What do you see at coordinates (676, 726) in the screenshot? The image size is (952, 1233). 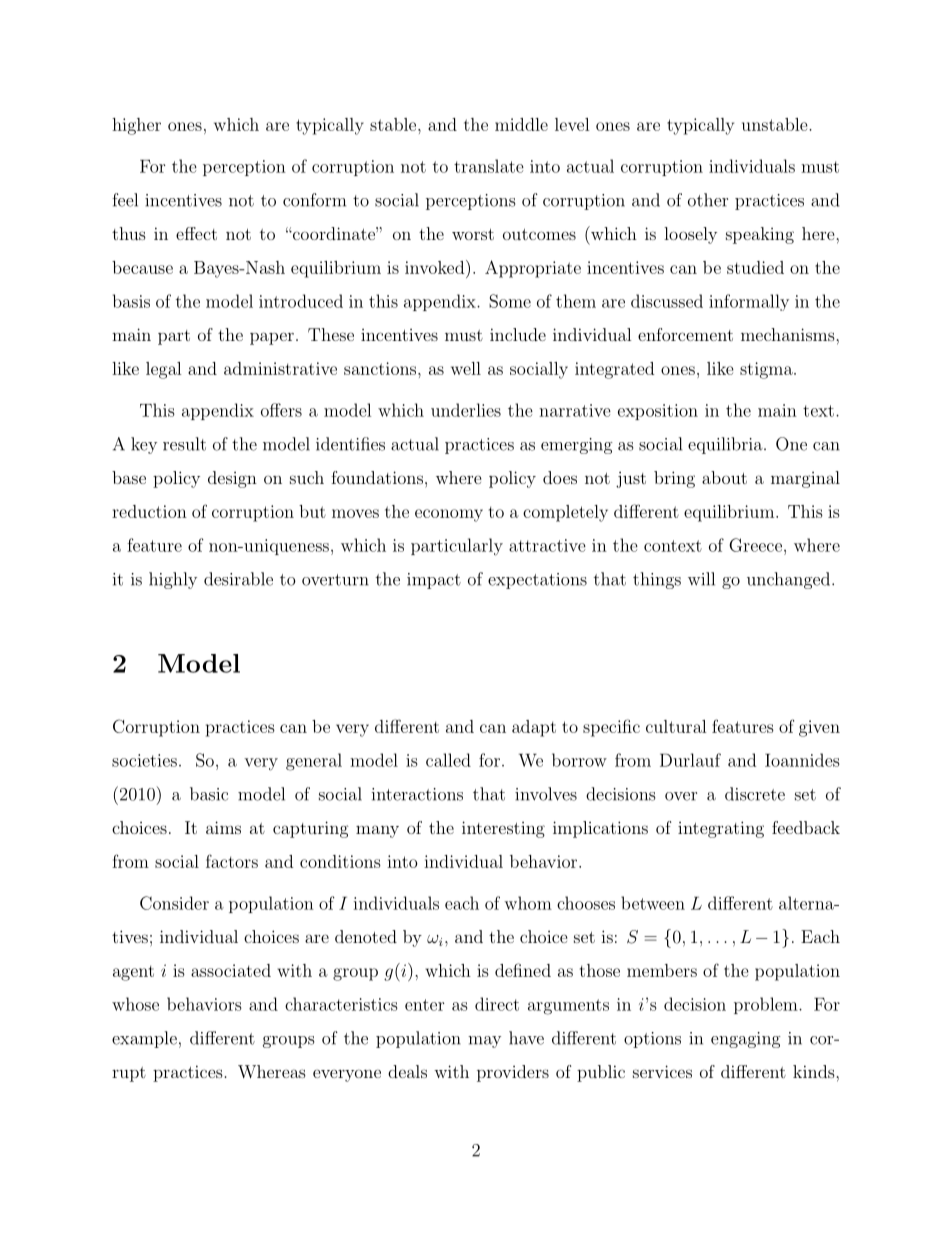 I see `cultural` at bounding box center [676, 726].
